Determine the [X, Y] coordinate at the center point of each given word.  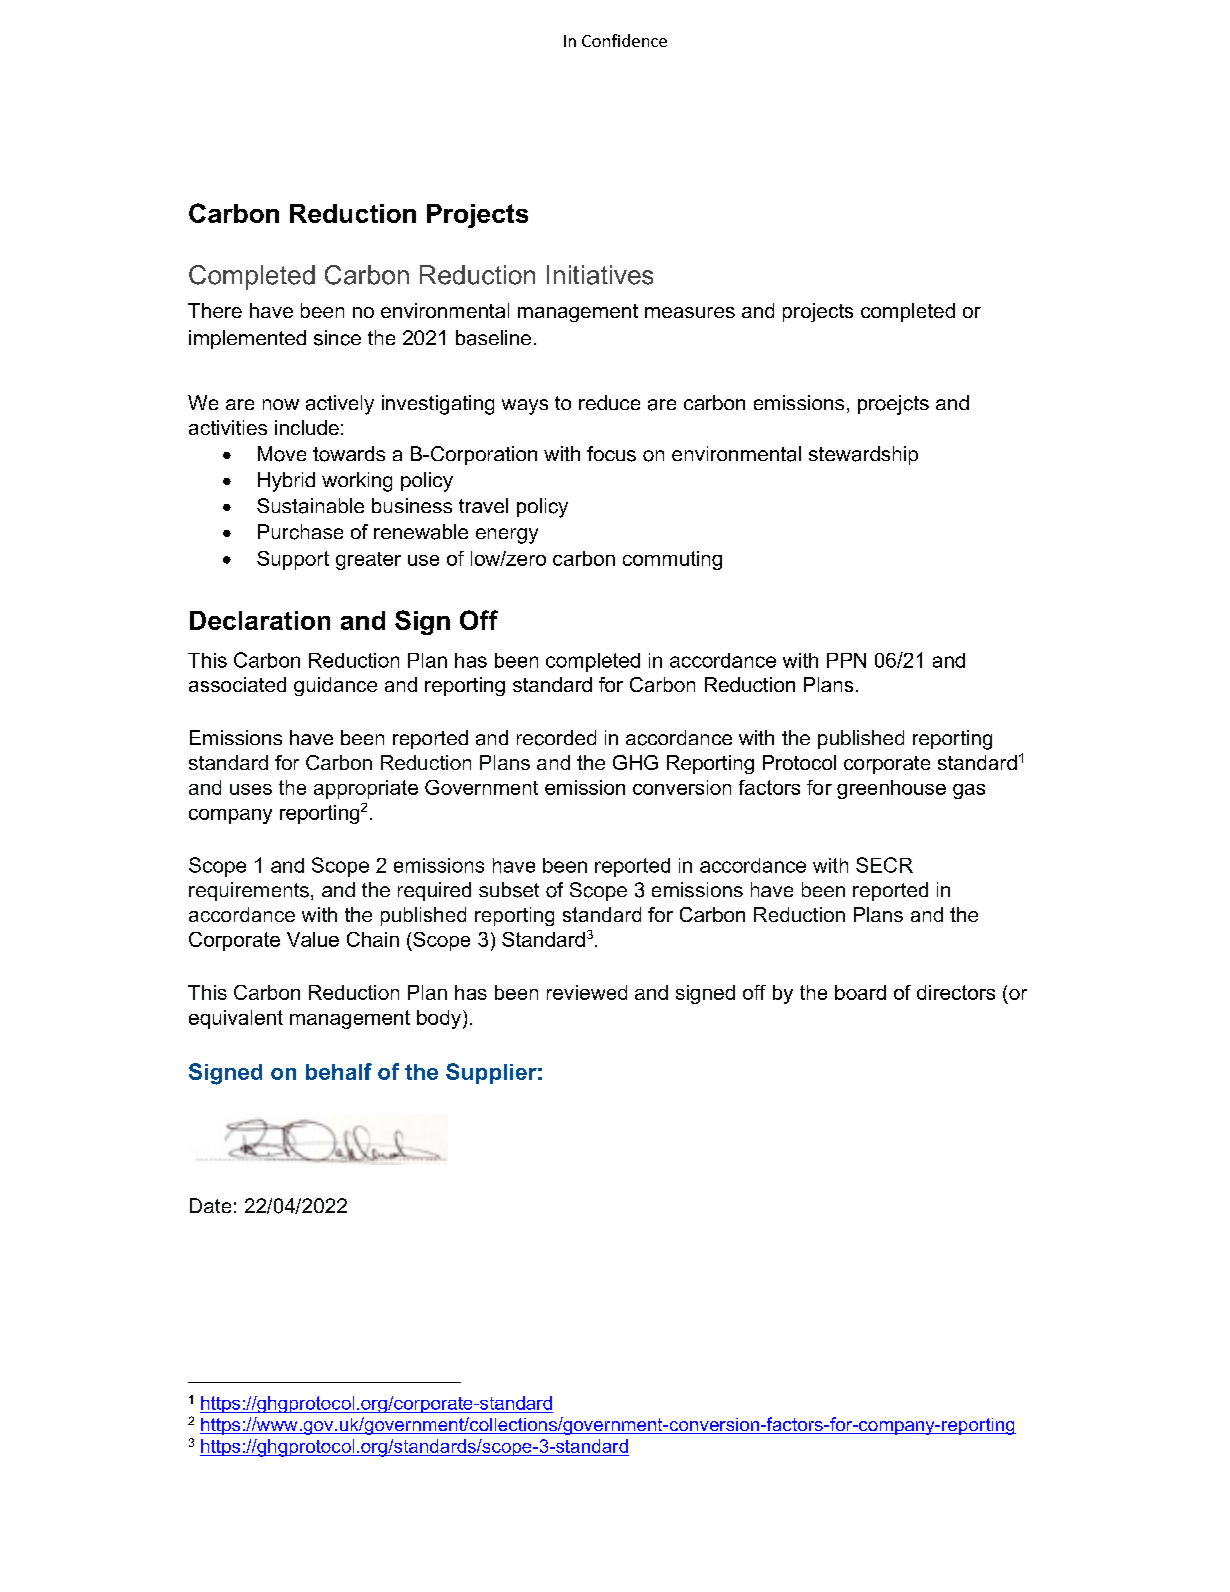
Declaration [260, 620]
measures [690, 312]
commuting [672, 560]
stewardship [863, 455]
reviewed [587, 992]
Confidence [624, 40]
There [215, 310]
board [860, 992]
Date [210, 1205]
